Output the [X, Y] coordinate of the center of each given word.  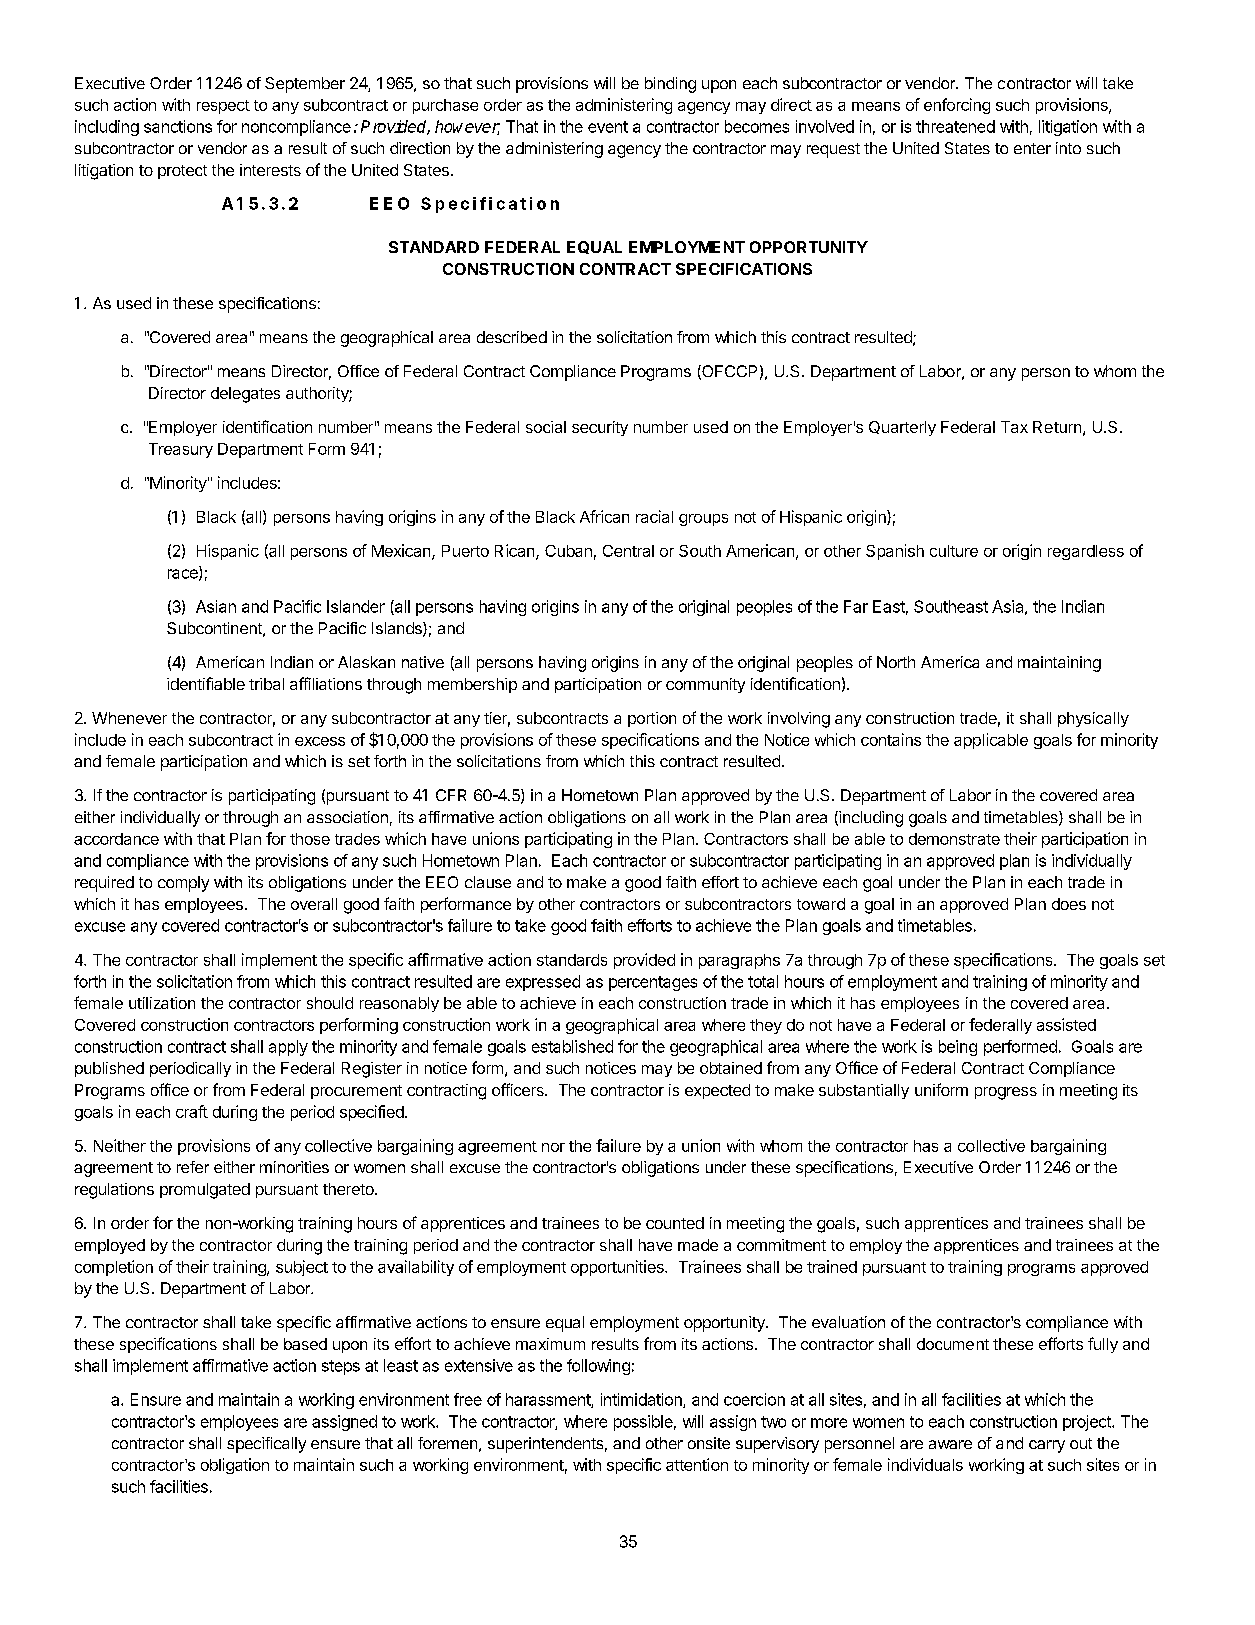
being [958, 1048]
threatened [955, 126]
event [608, 127]
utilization [162, 1003]
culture [954, 551]
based [305, 1344]
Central [628, 551]
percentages [653, 983]
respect [223, 107]
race [184, 575]
